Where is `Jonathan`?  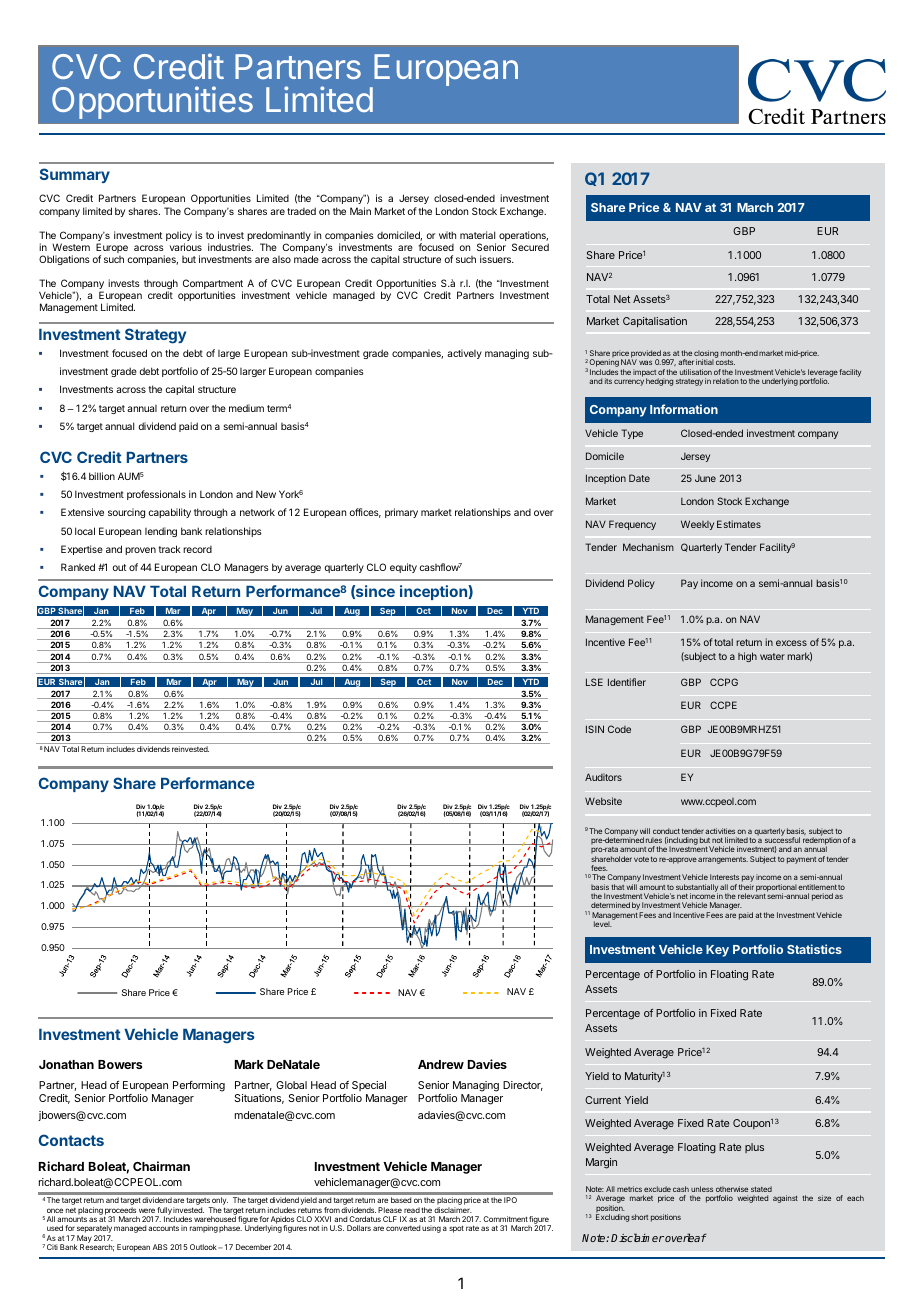
Jonathan is located at coordinates (66, 1064).
